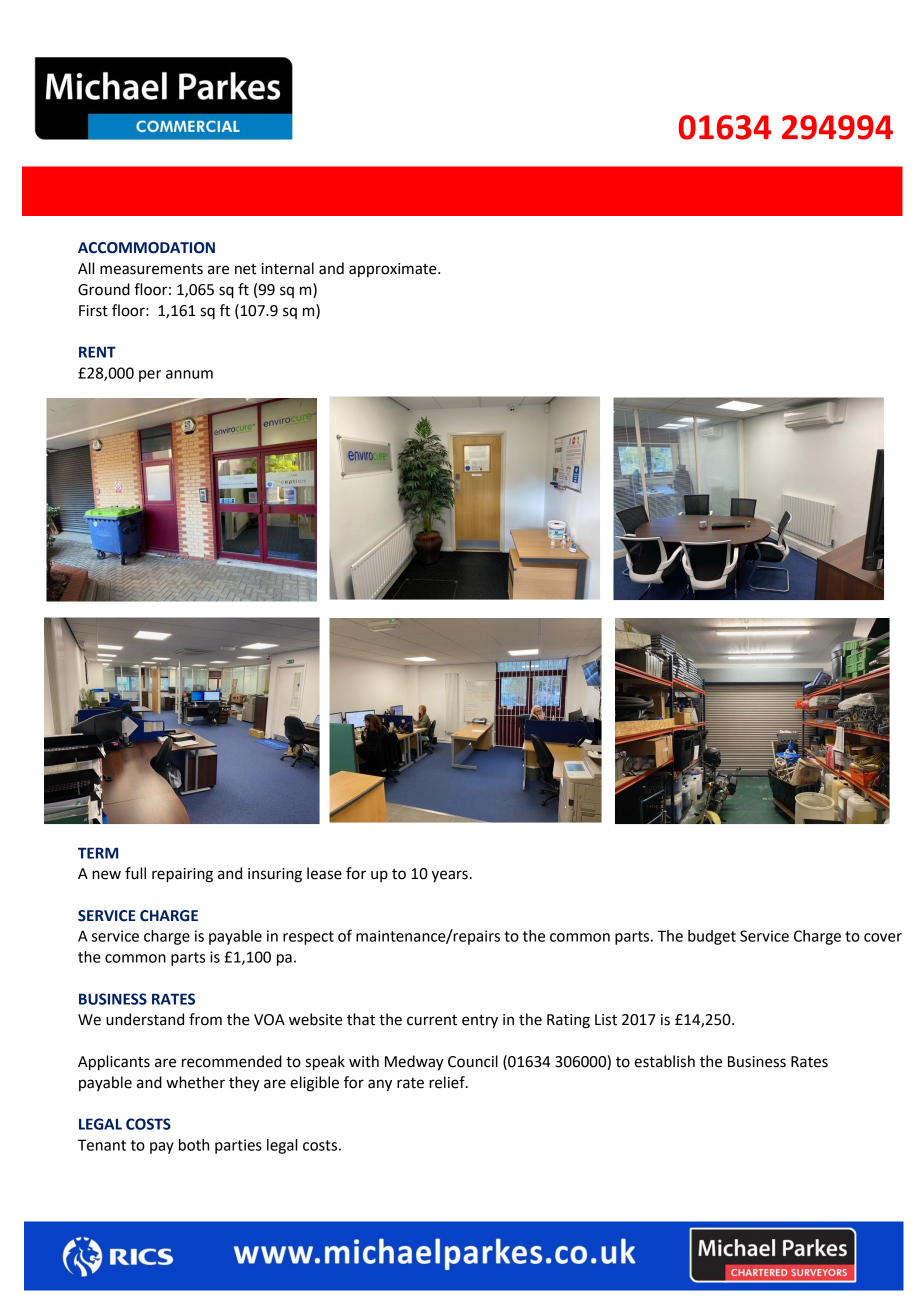 The image size is (924, 1308). Describe the element at coordinates (151, 269) in the image. I see `measurements` at that location.
